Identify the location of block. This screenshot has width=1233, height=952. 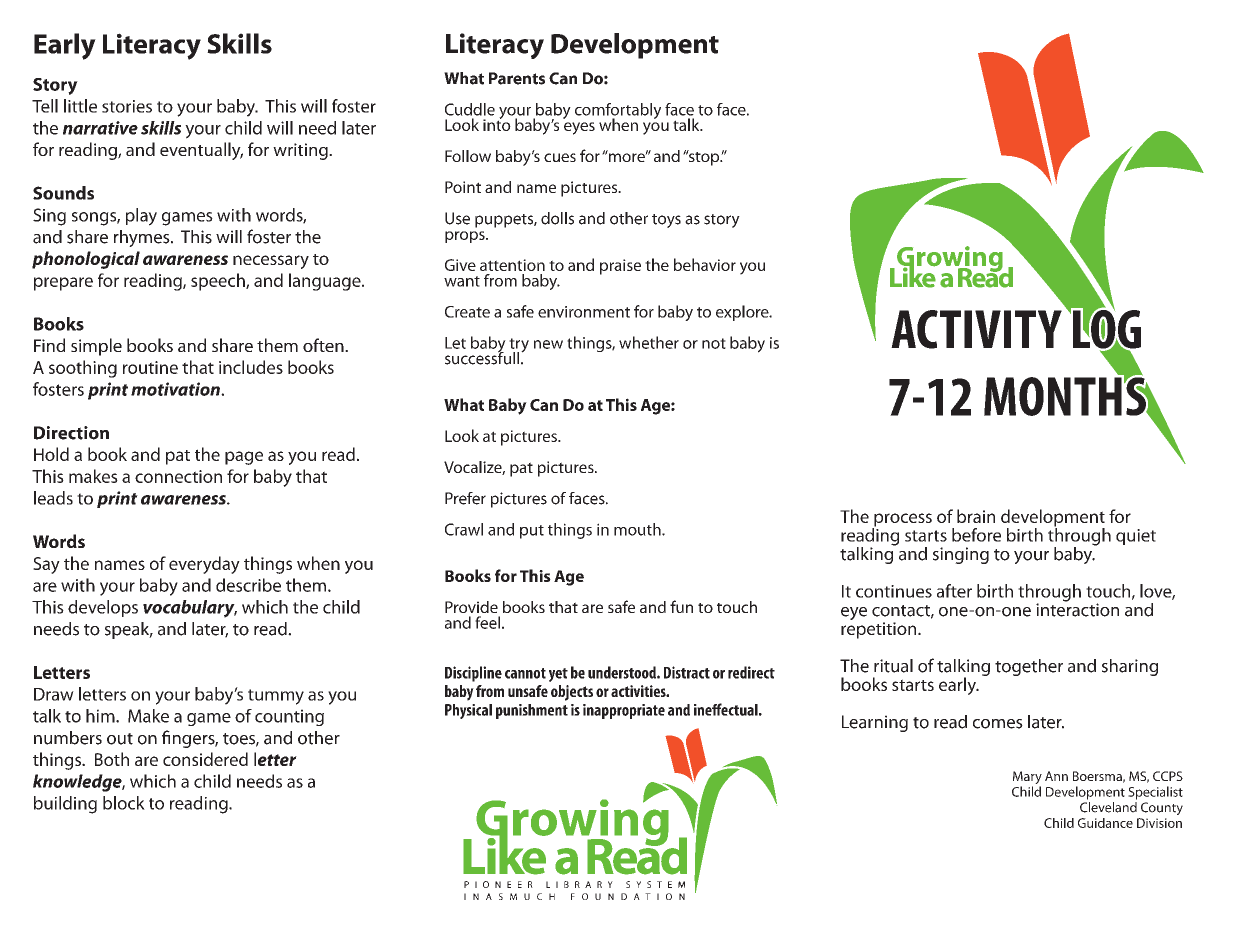
(124, 803).
